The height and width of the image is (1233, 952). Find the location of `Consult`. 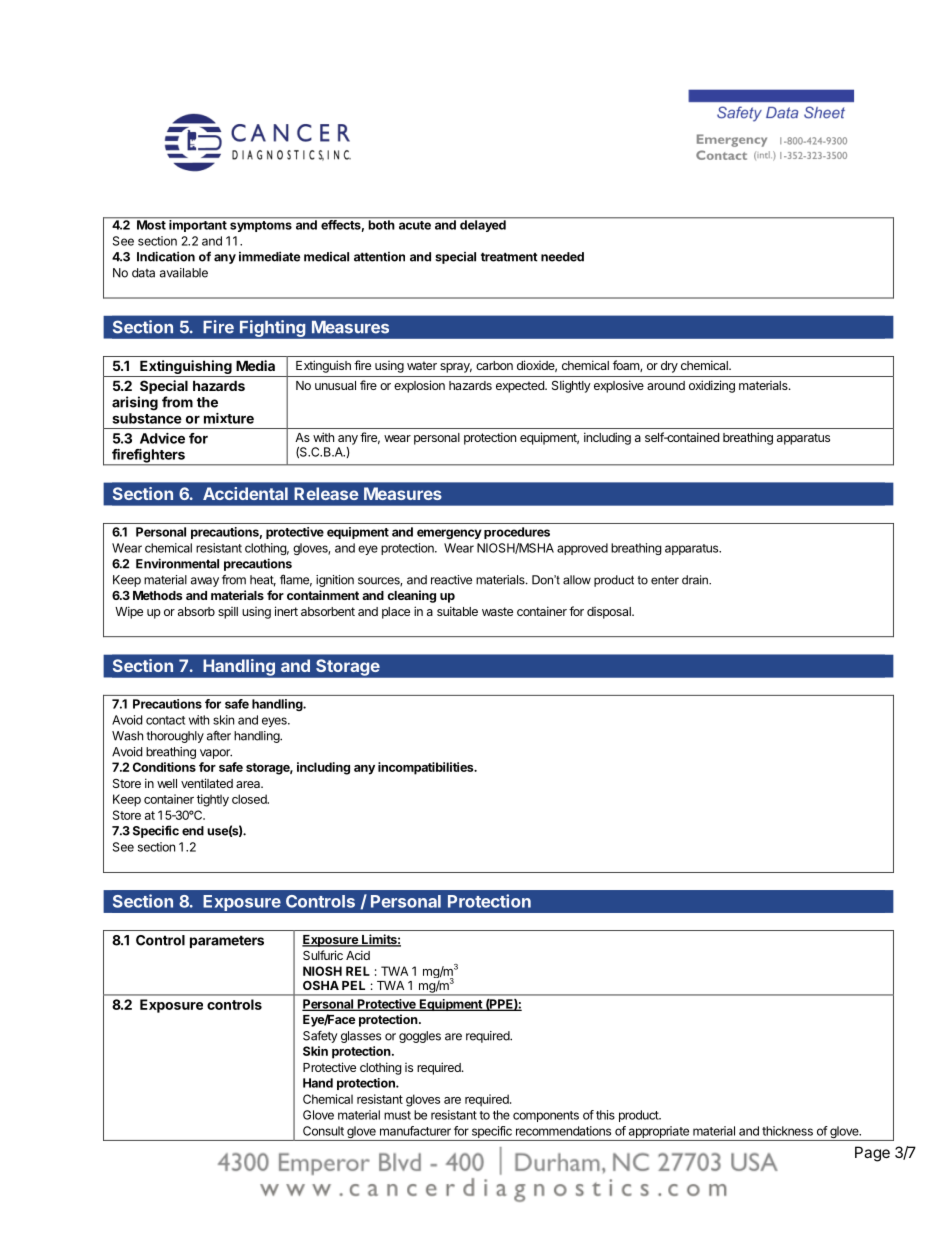

Consult is located at coordinates (323, 1131).
